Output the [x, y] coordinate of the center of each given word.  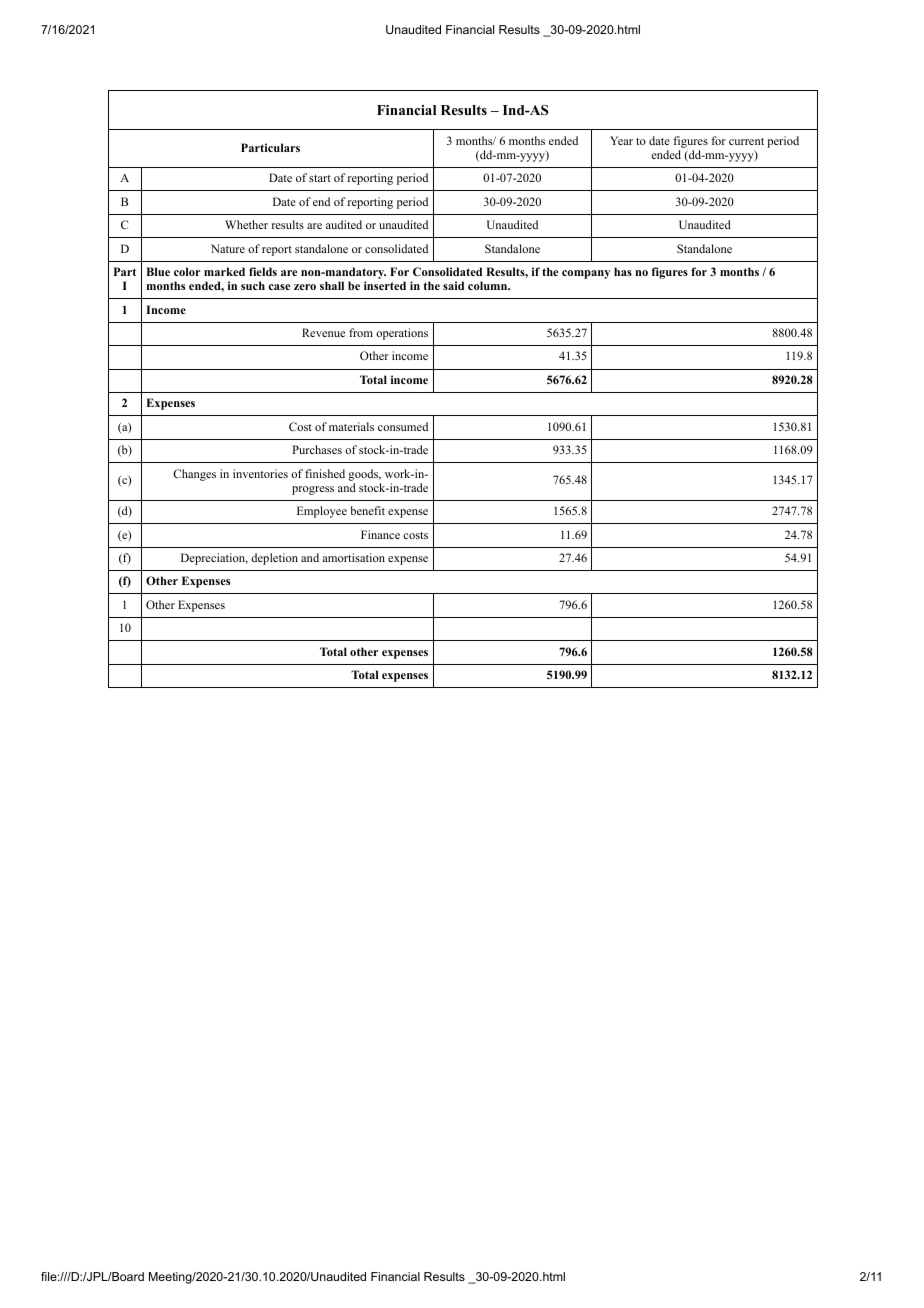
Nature [228, 248]
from [361, 332]
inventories [260, 473]
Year [621, 140]
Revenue [323, 332]
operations [402, 334]
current [746, 141]
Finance [380, 534]
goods [364, 475]
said [453, 285]
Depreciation [214, 559]
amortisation [353, 557]
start [320, 178]
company [586, 274]
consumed [403, 426]
